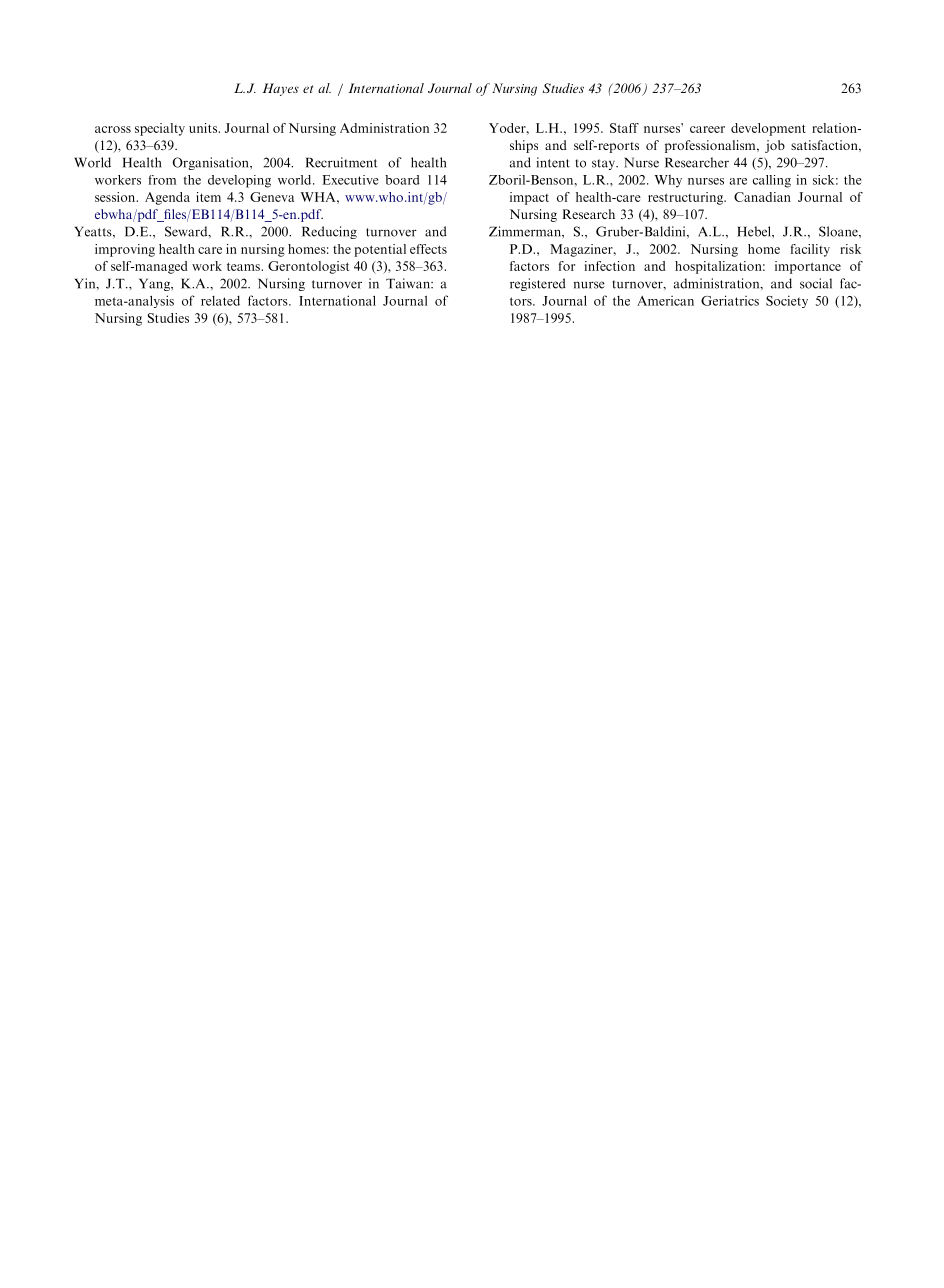 The image size is (944, 1288). What do you see at coordinates (839, 231) in the page?
I see `Sloane` at bounding box center [839, 231].
